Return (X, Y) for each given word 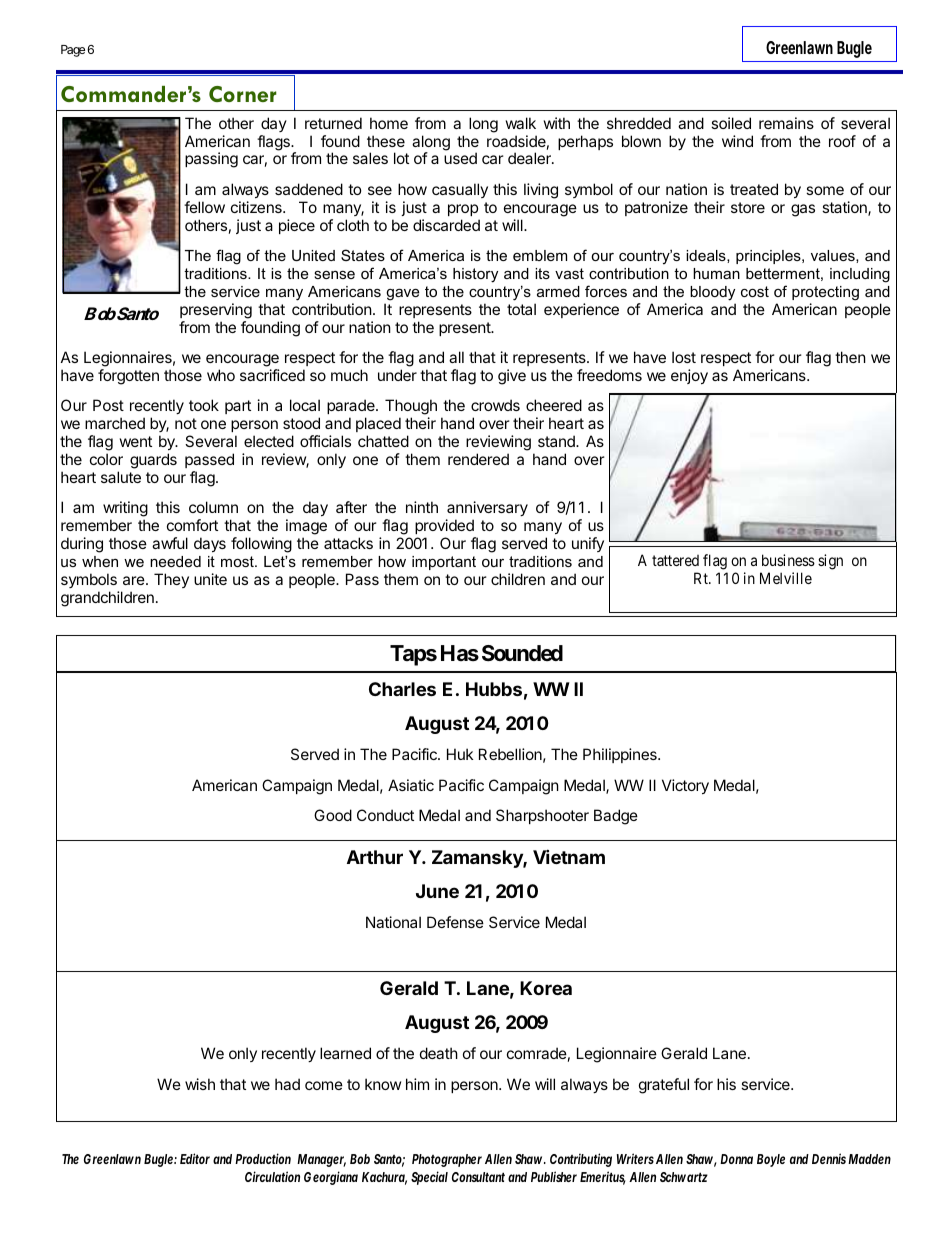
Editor (195, 1158)
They (171, 580)
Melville (786, 578)
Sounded (522, 653)
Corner (243, 94)
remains (786, 123)
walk (521, 123)
